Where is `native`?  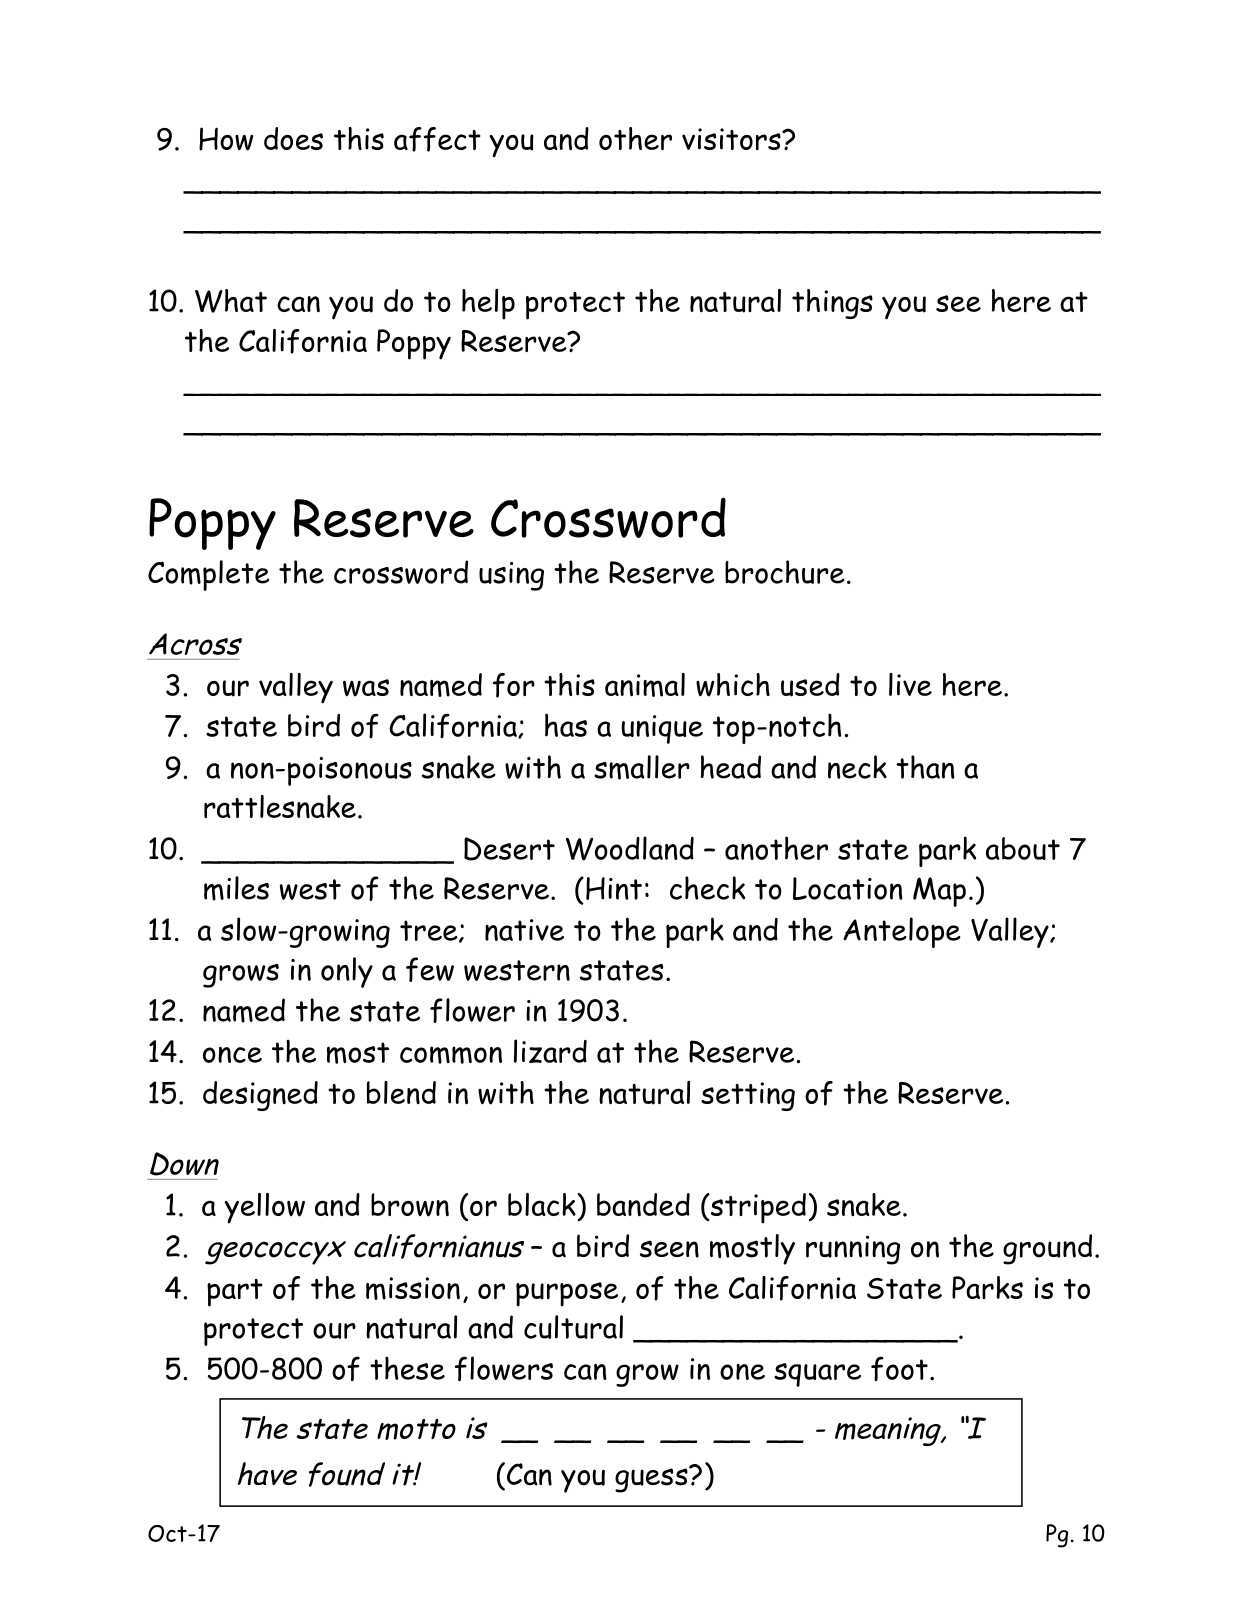
native is located at coordinates (524, 930).
